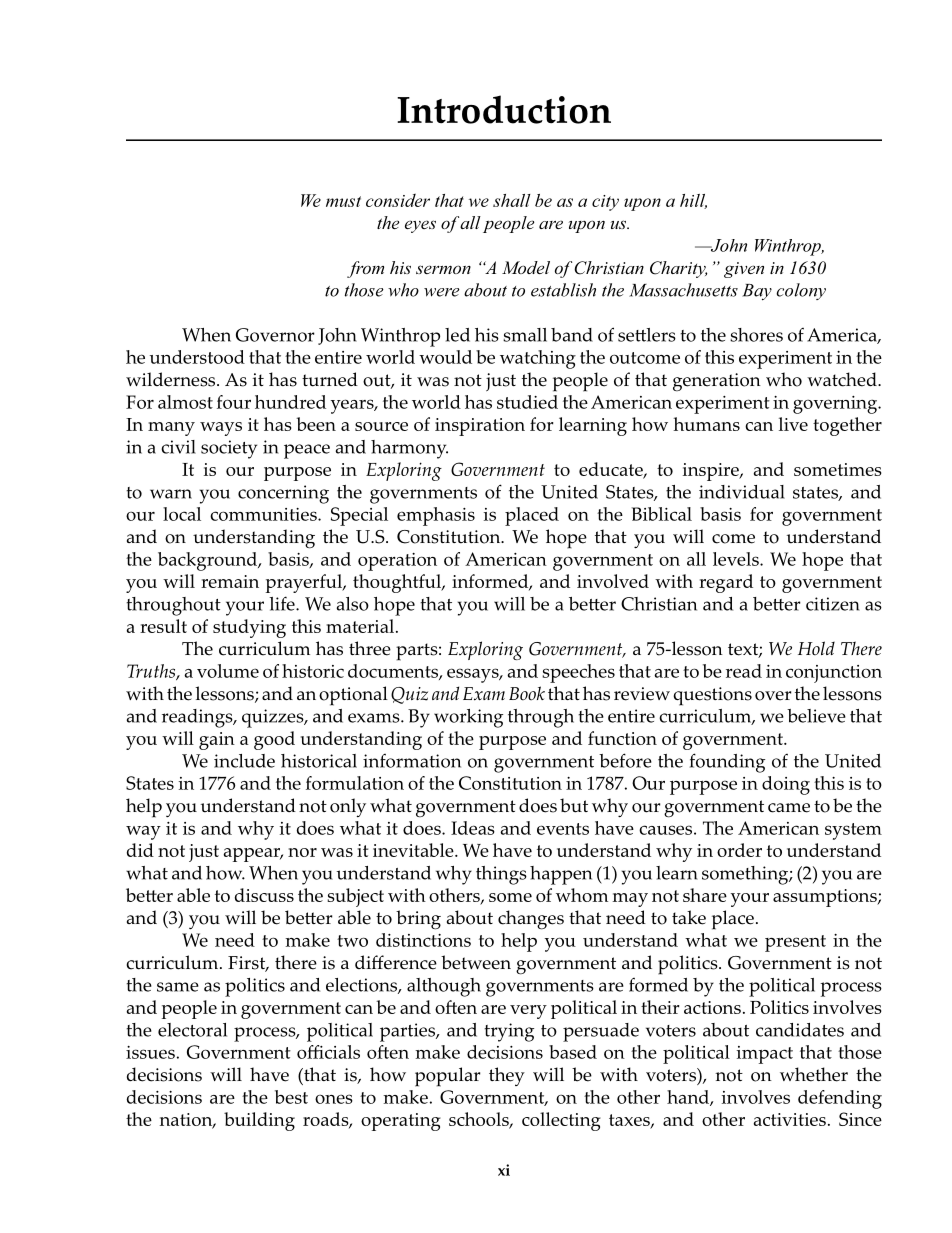  I want to click on studying, so click(249, 628).
